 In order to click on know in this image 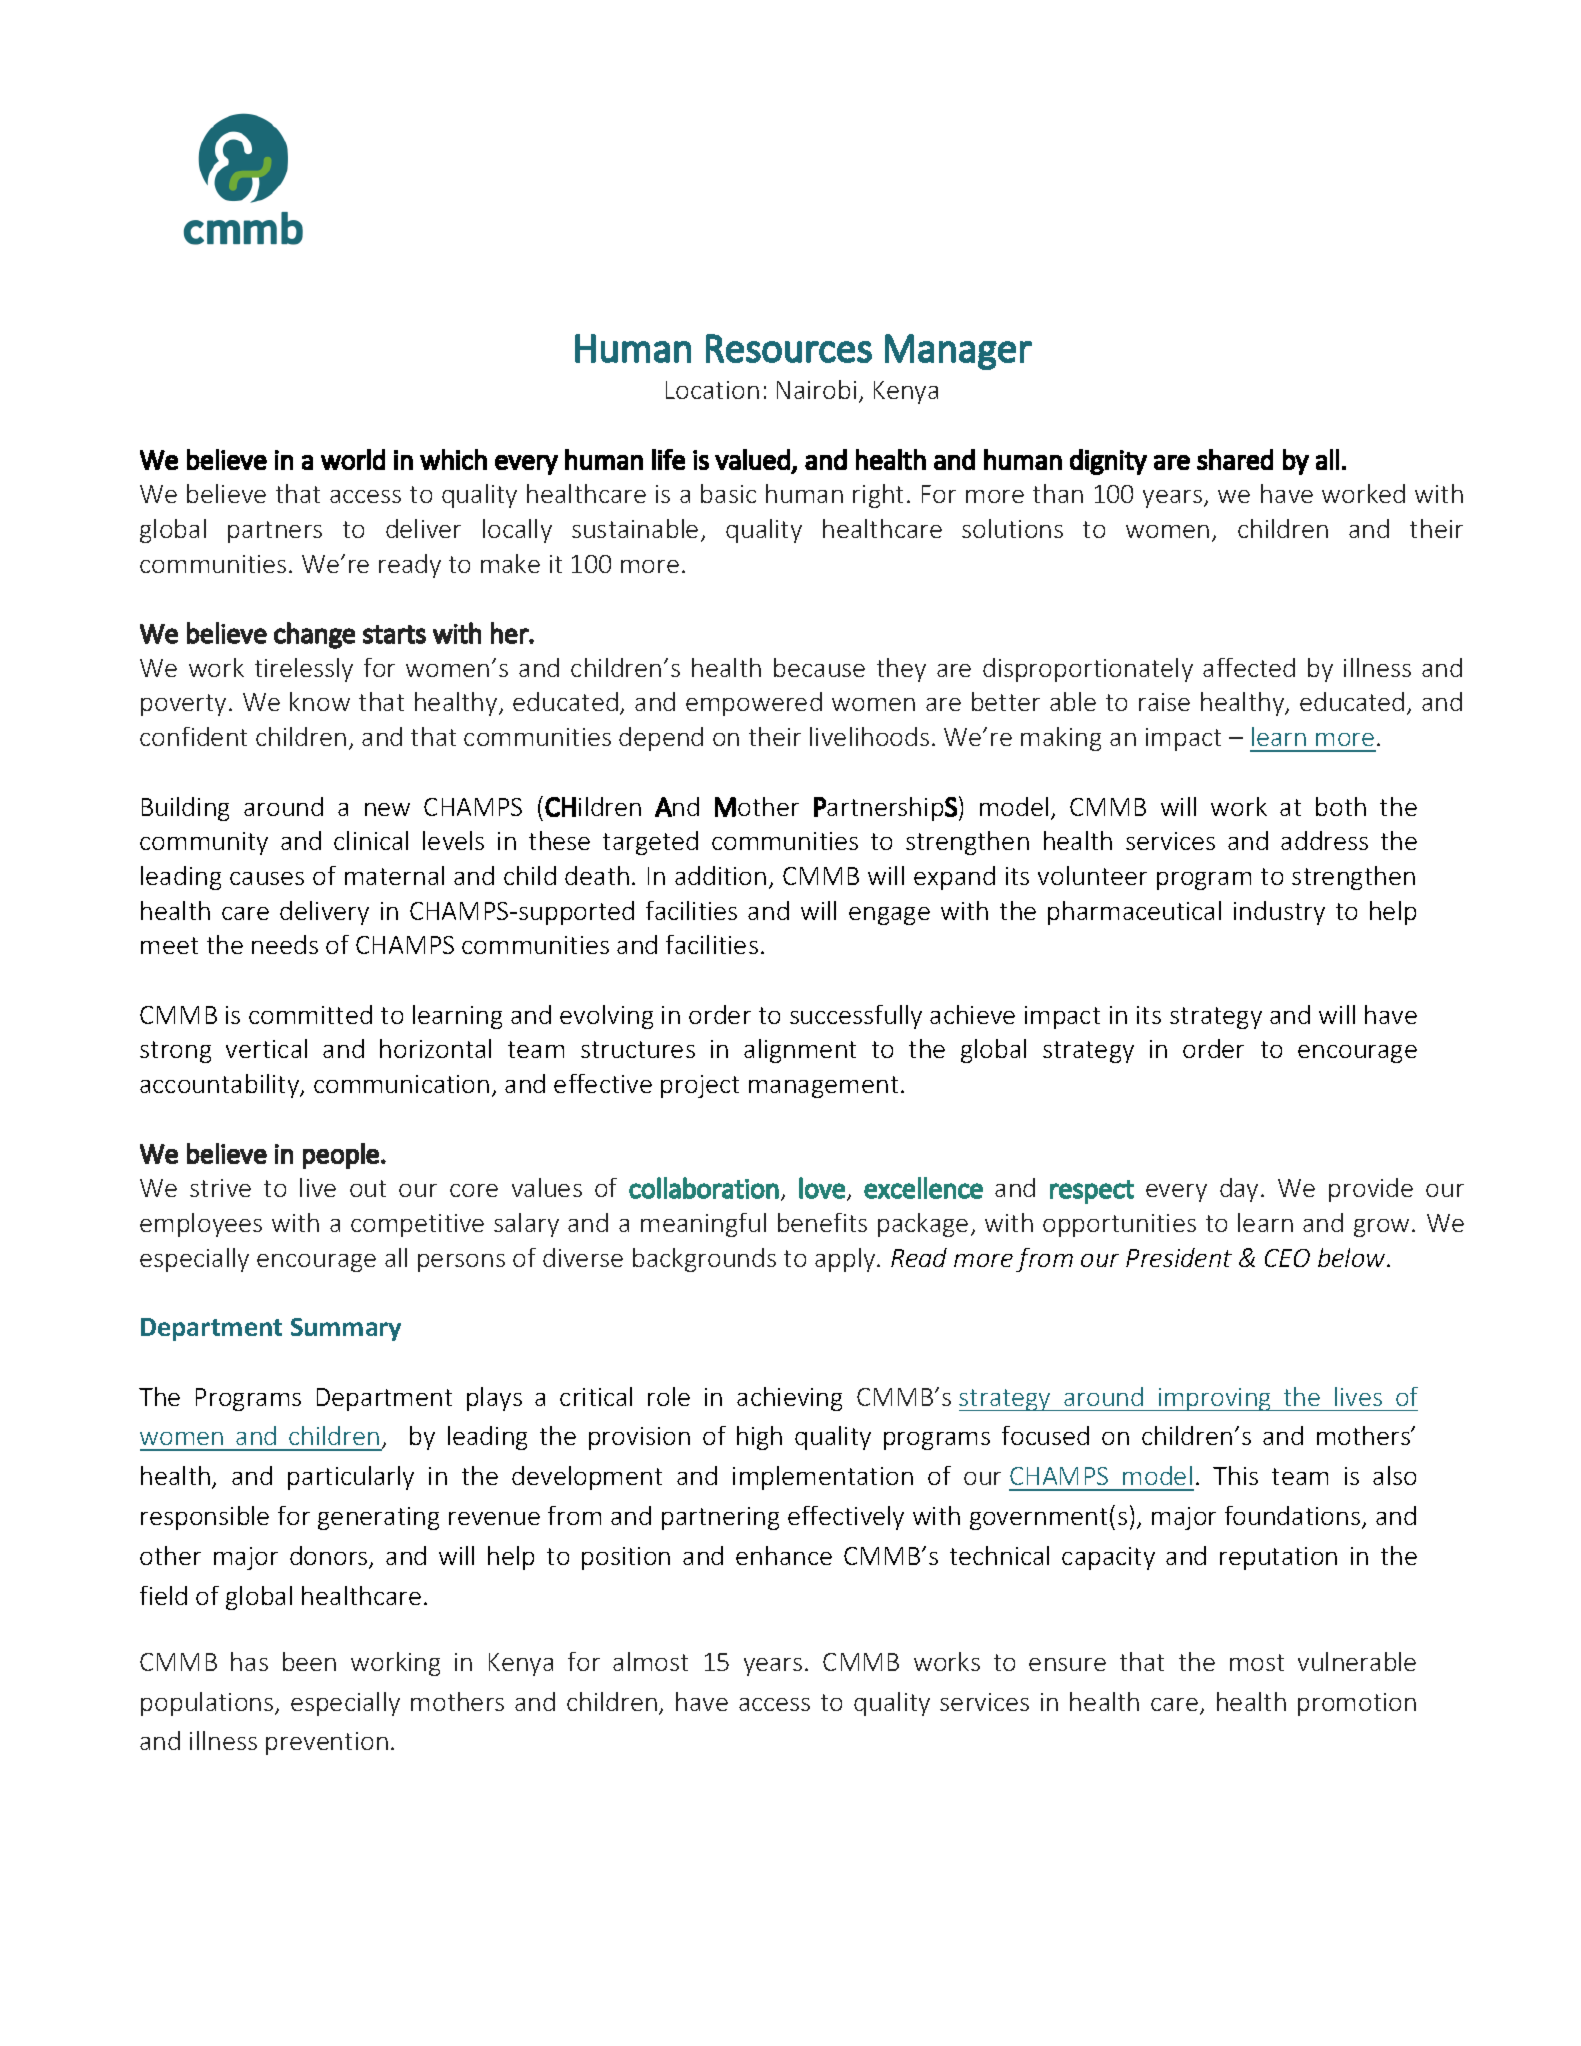, I will do `click(320, 701)`.
